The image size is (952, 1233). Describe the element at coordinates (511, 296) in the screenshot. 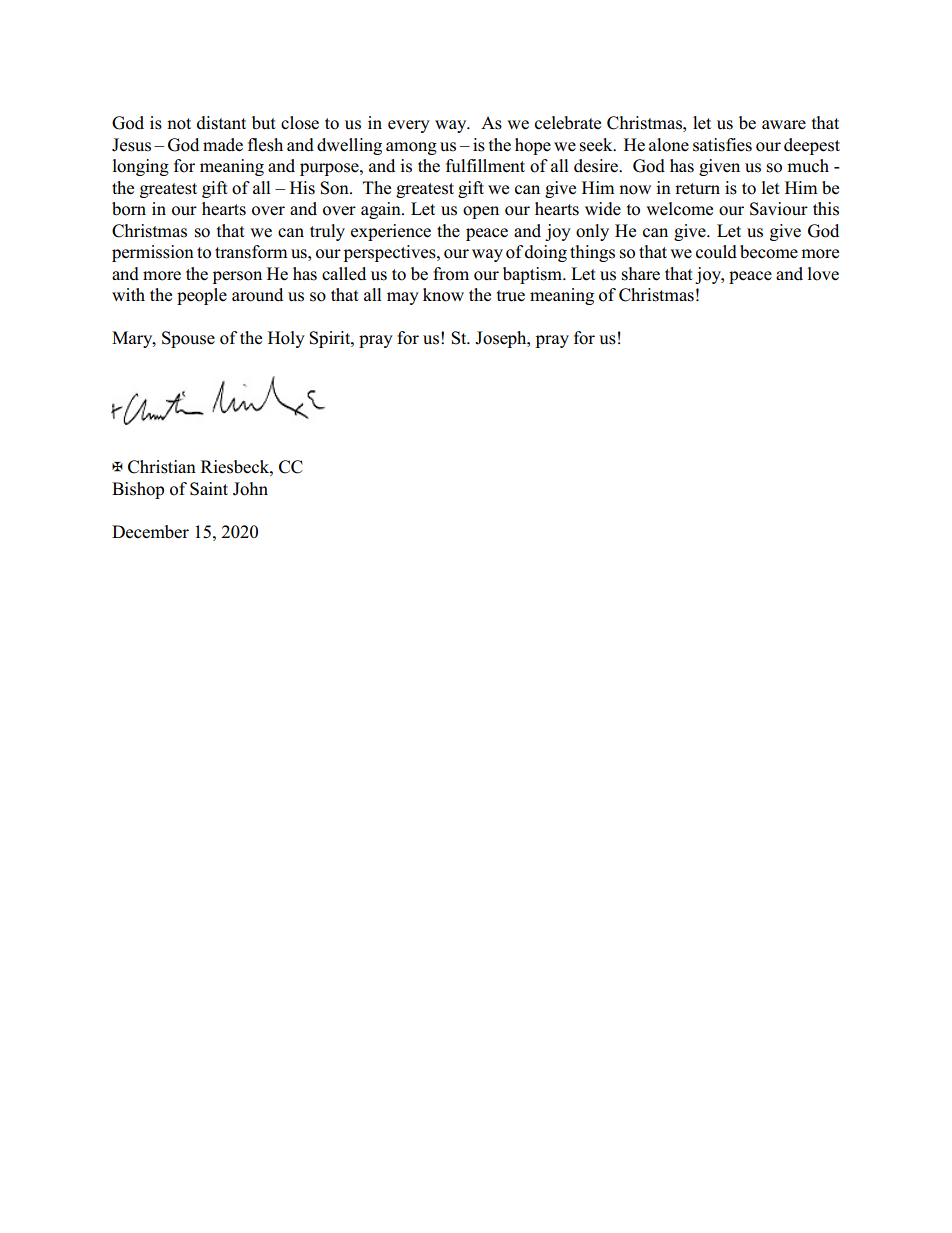

I see `true` at that location.
